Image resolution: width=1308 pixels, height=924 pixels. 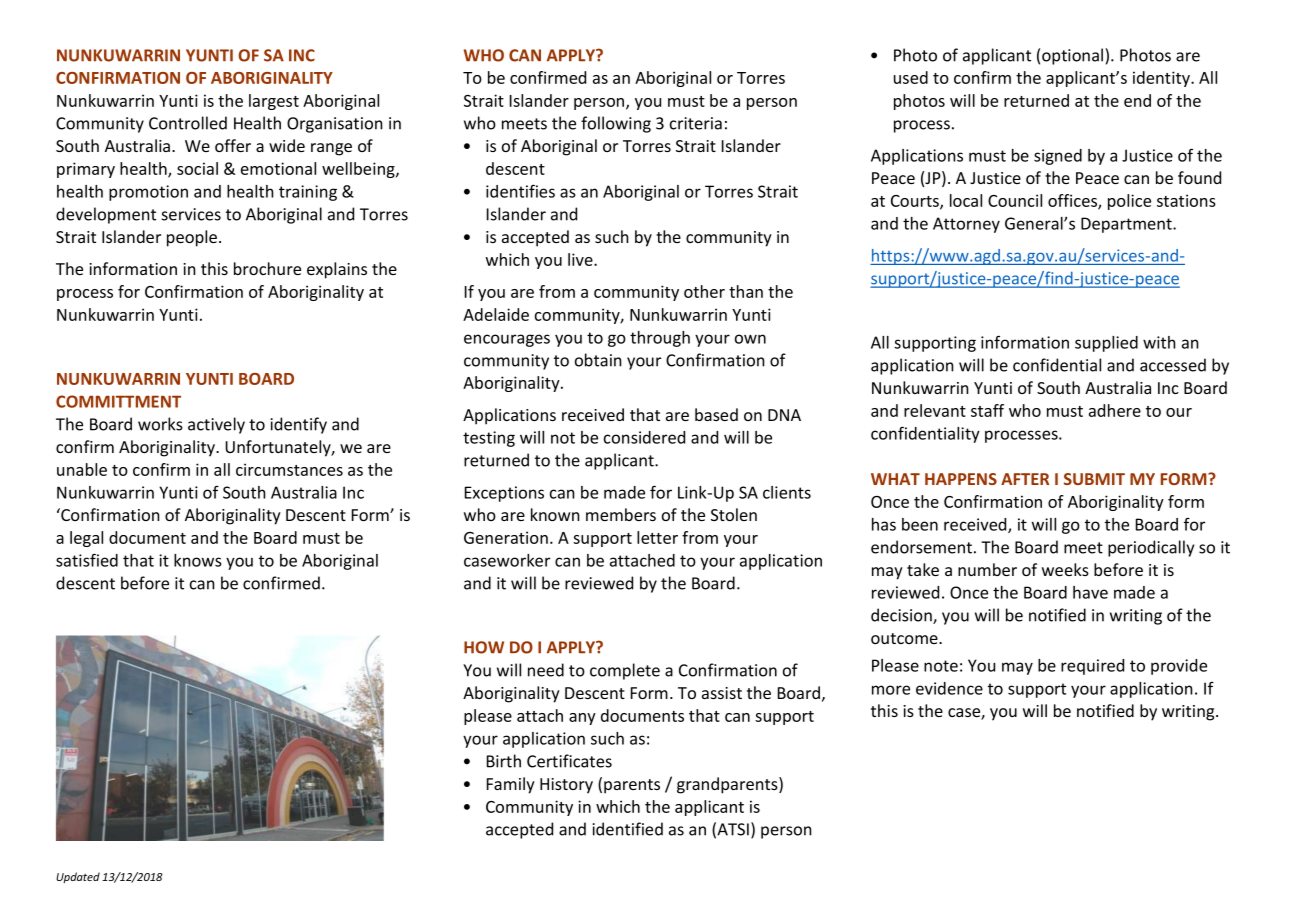 What do you see at coordinates (1115, 410) in the screenshot?
I see `adhere` at bounding box center [1115, 410].
